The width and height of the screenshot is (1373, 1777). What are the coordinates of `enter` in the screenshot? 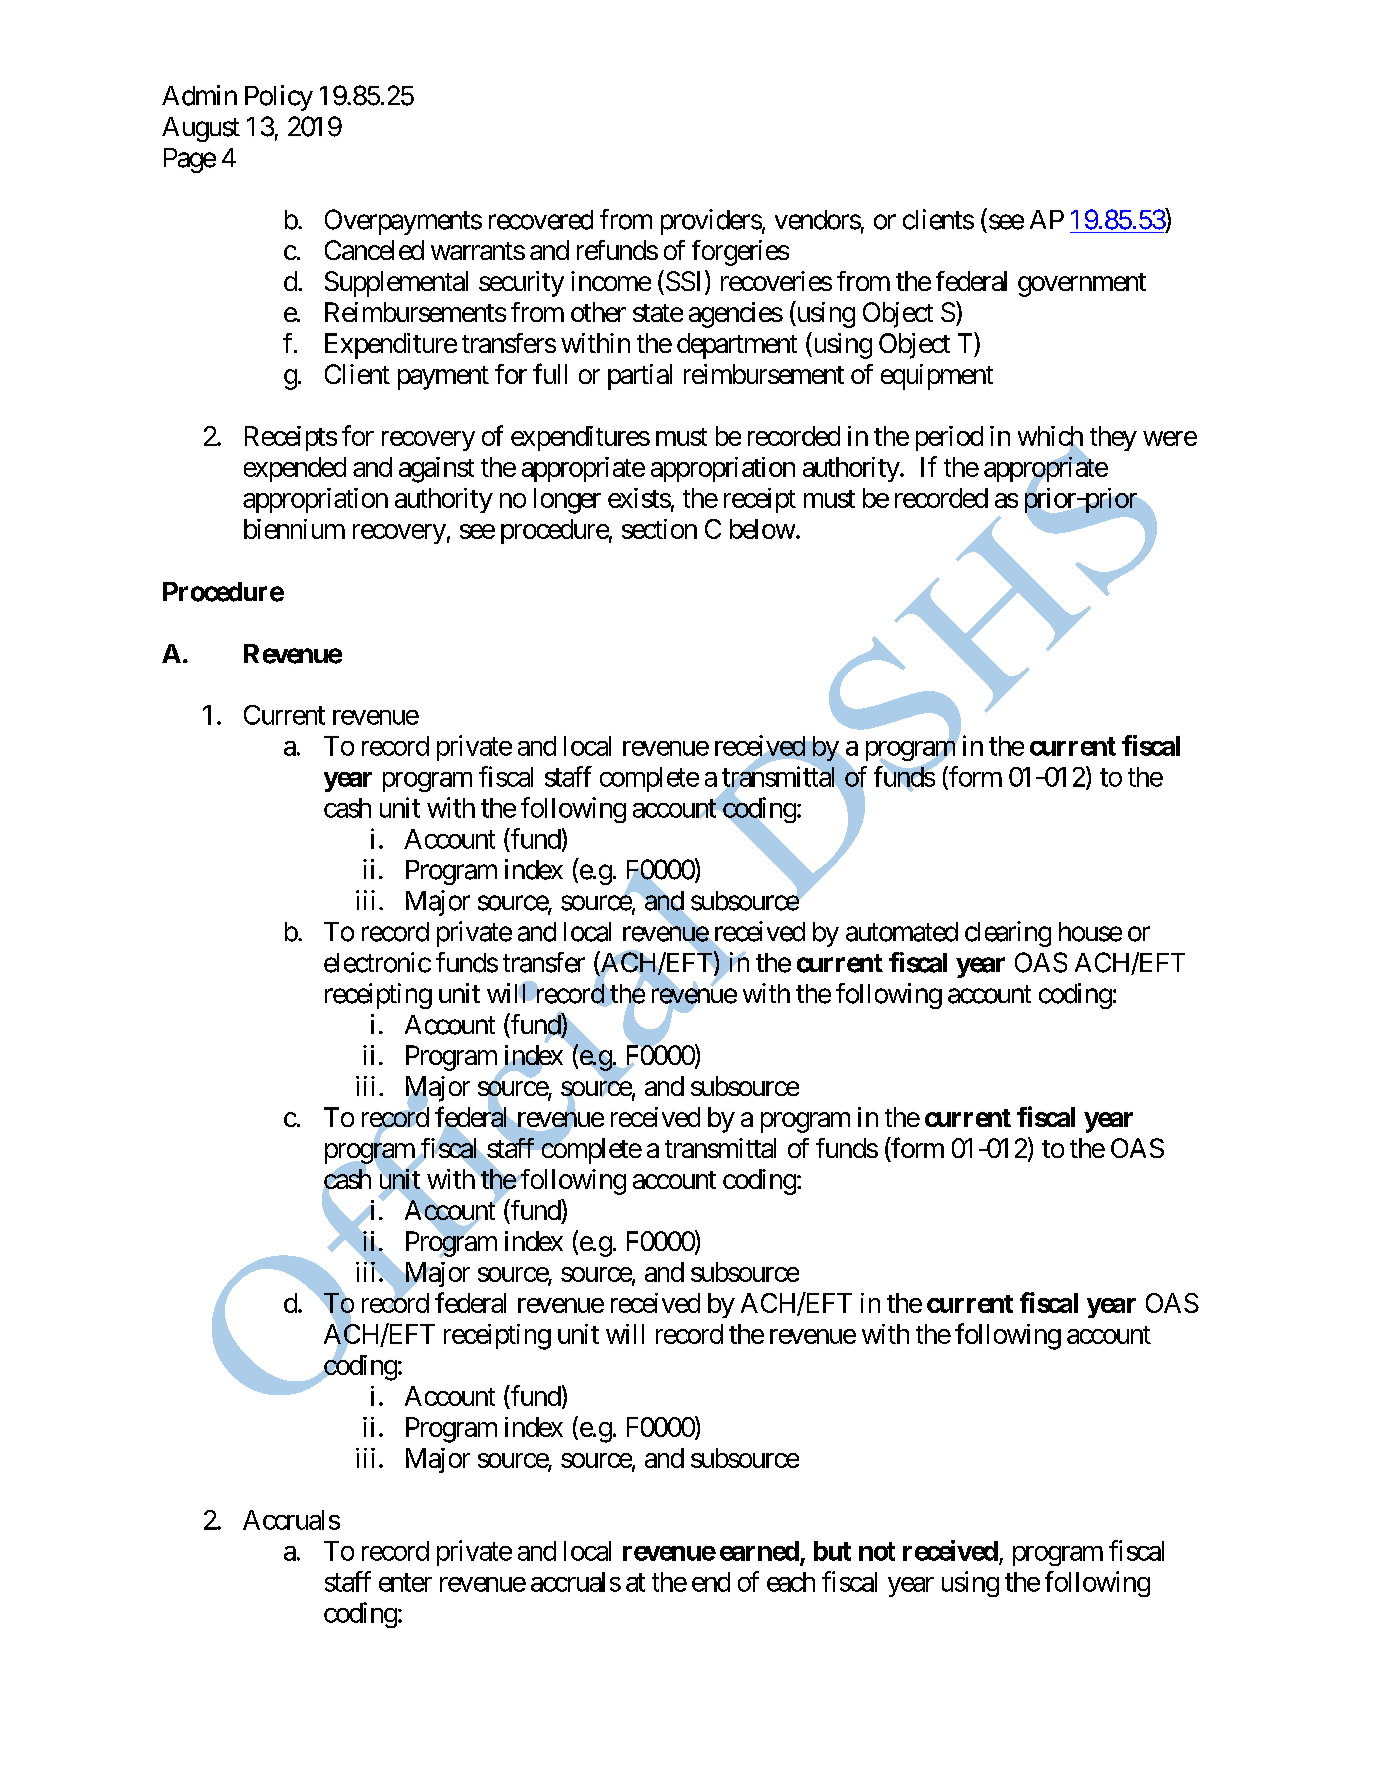 It's located at (405, 1582).
